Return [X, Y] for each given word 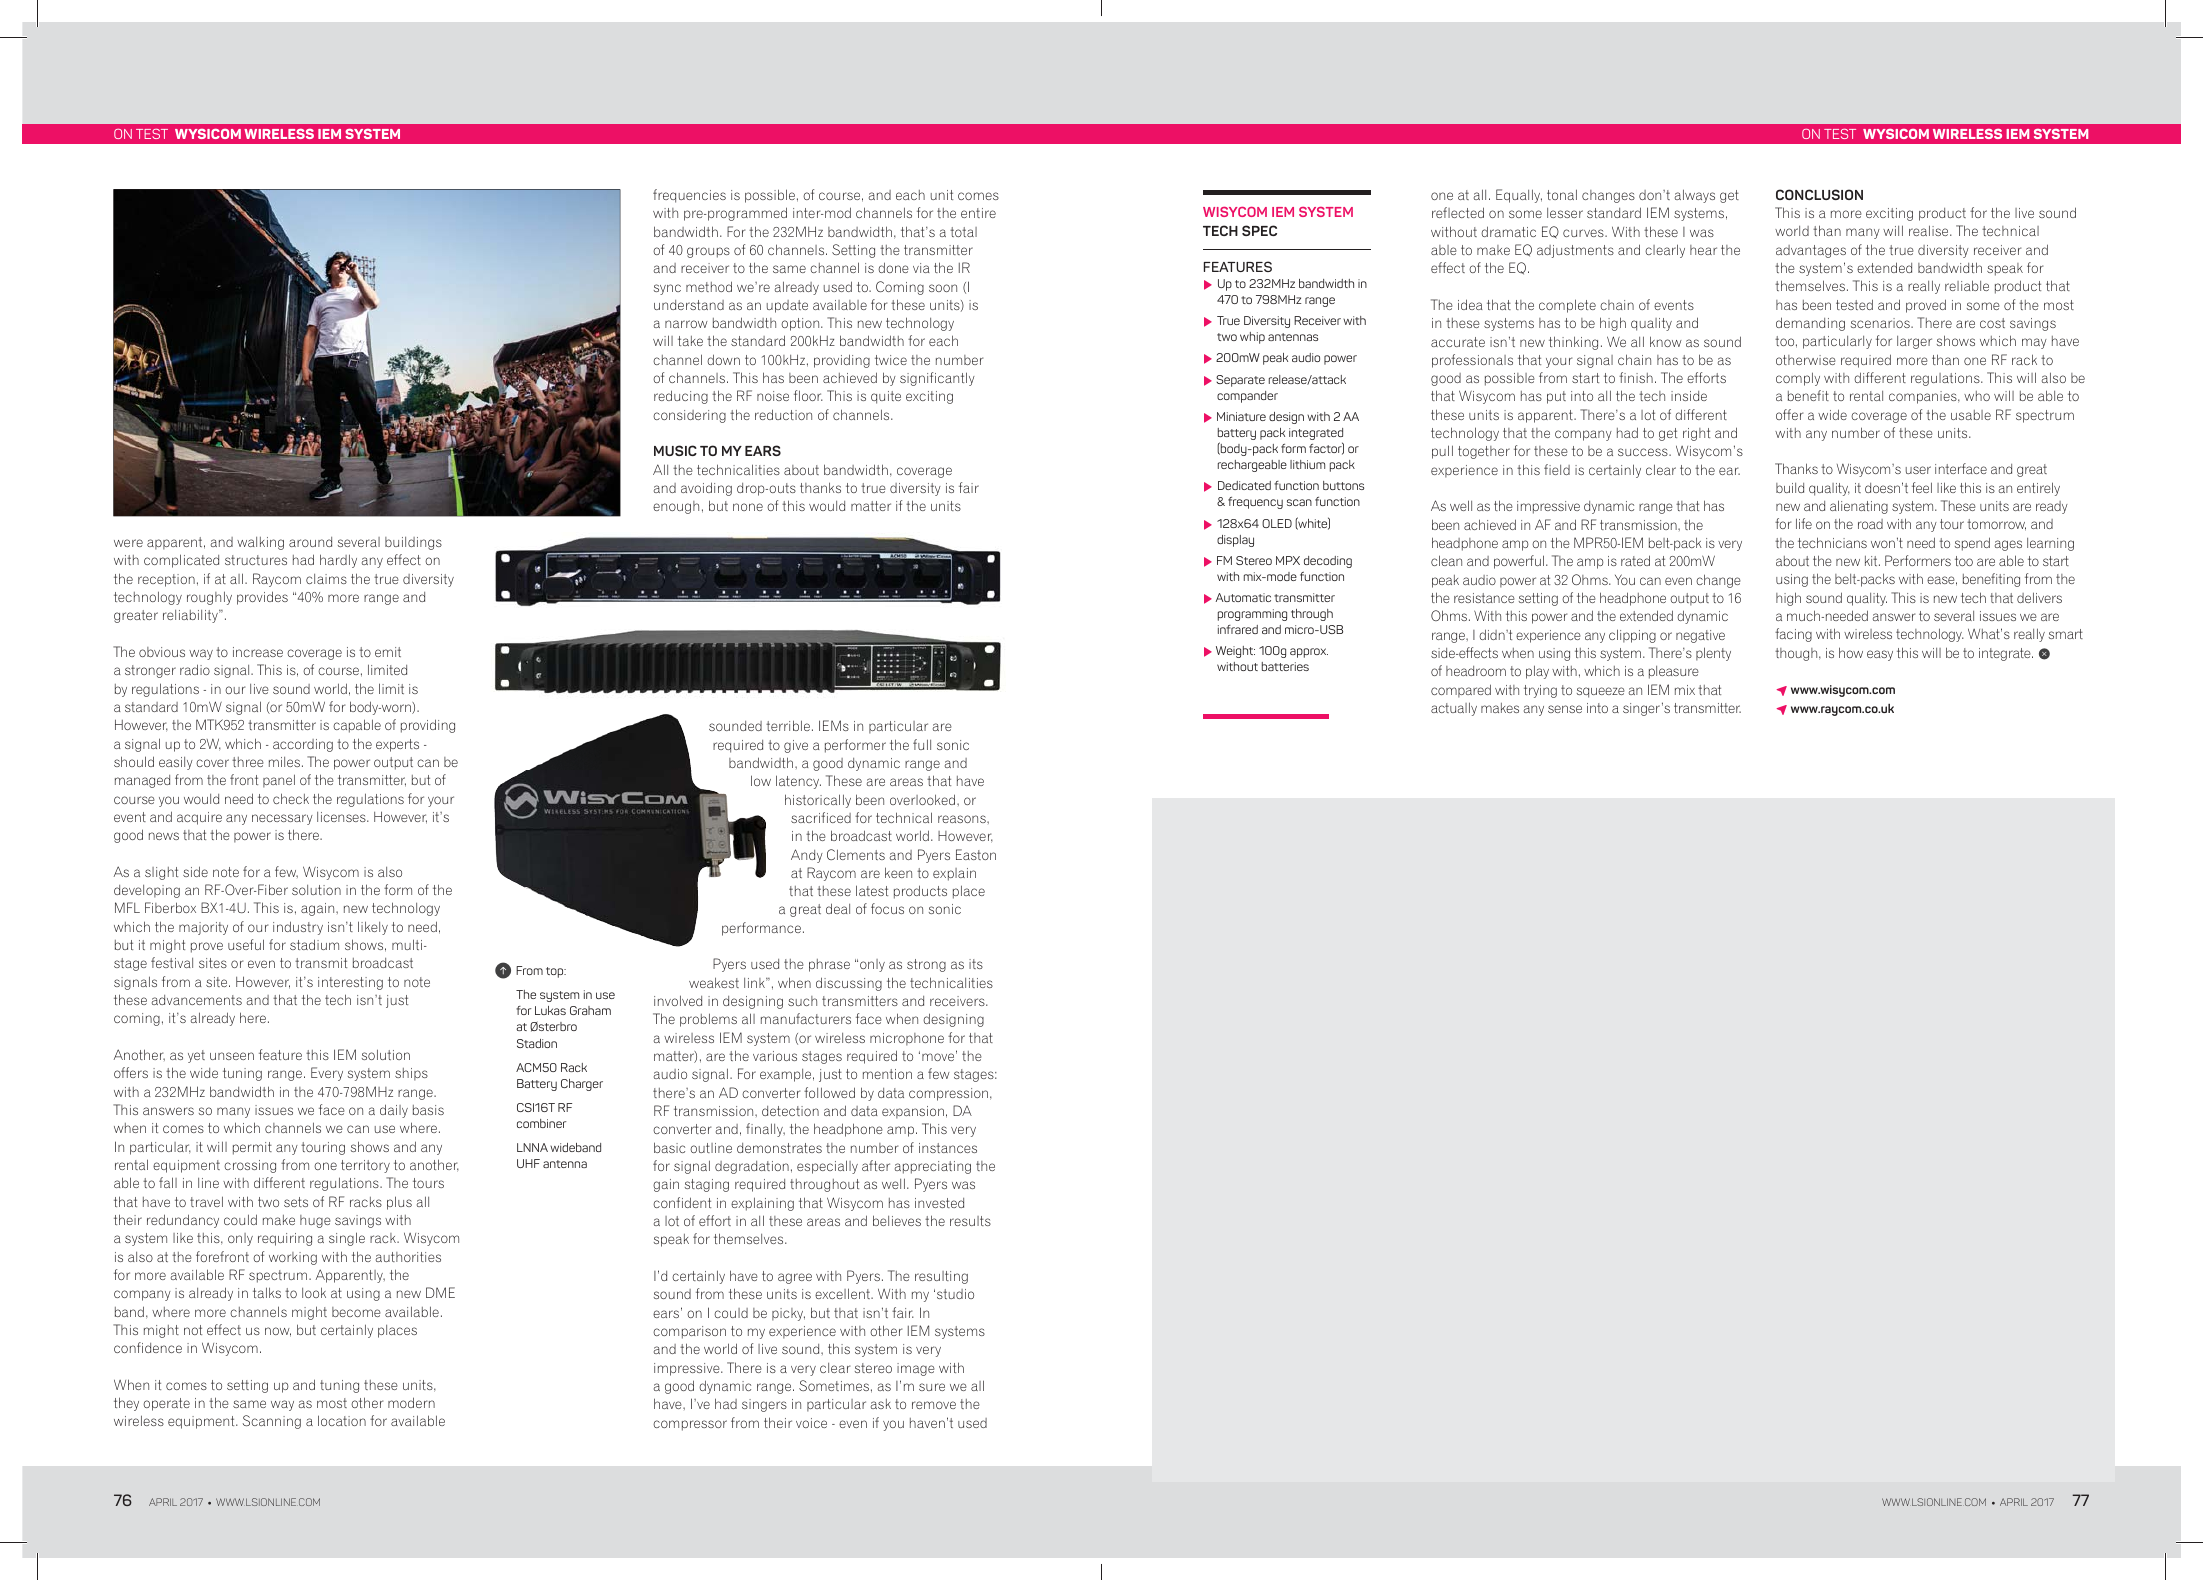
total [963, 232]
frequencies [689, 196]
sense [1565, 709]
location [342, 1420]
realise [1930, 230]
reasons [963, 819]
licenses [342, 817]
